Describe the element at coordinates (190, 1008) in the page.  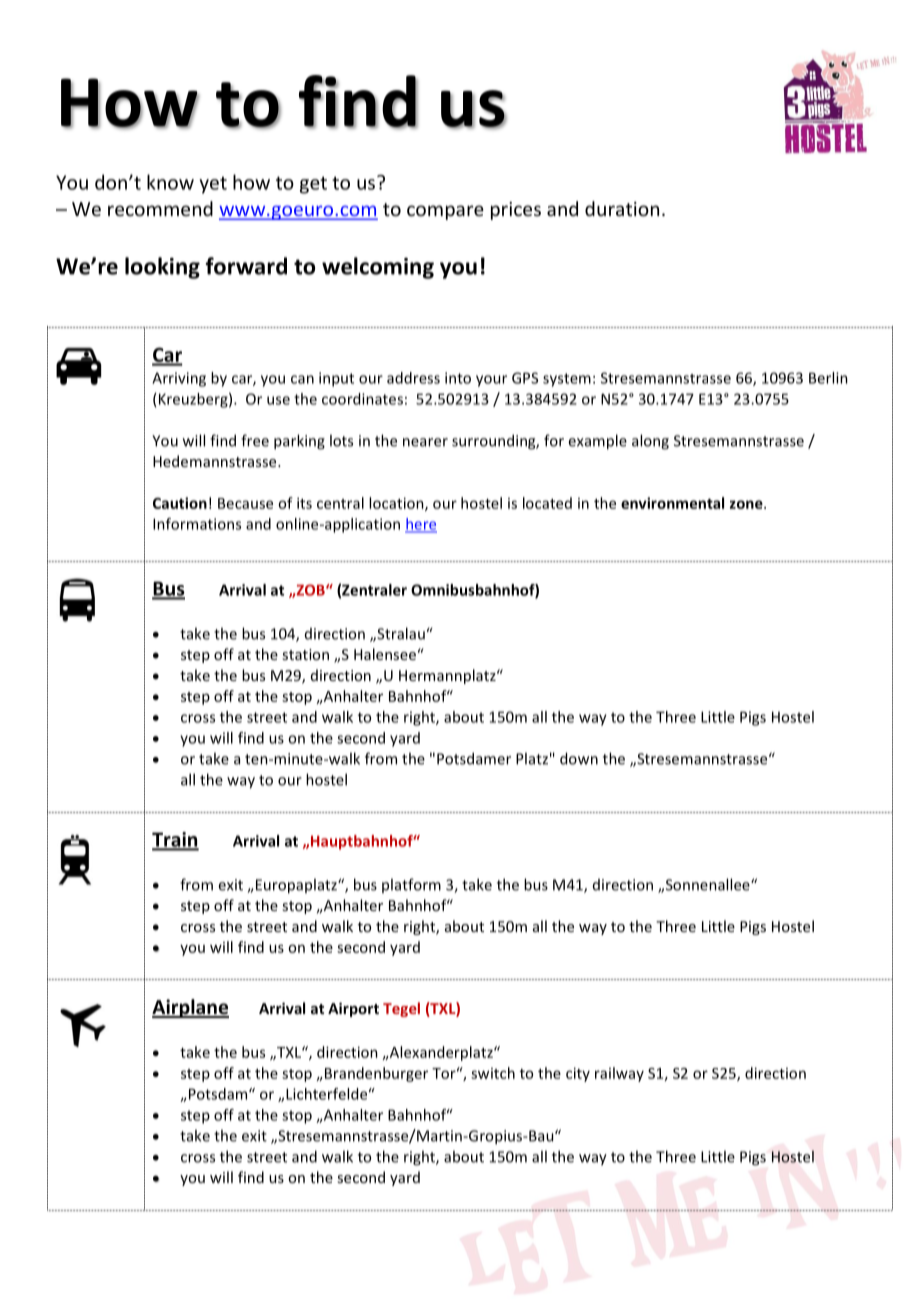
I see `Airplane` at that location.
